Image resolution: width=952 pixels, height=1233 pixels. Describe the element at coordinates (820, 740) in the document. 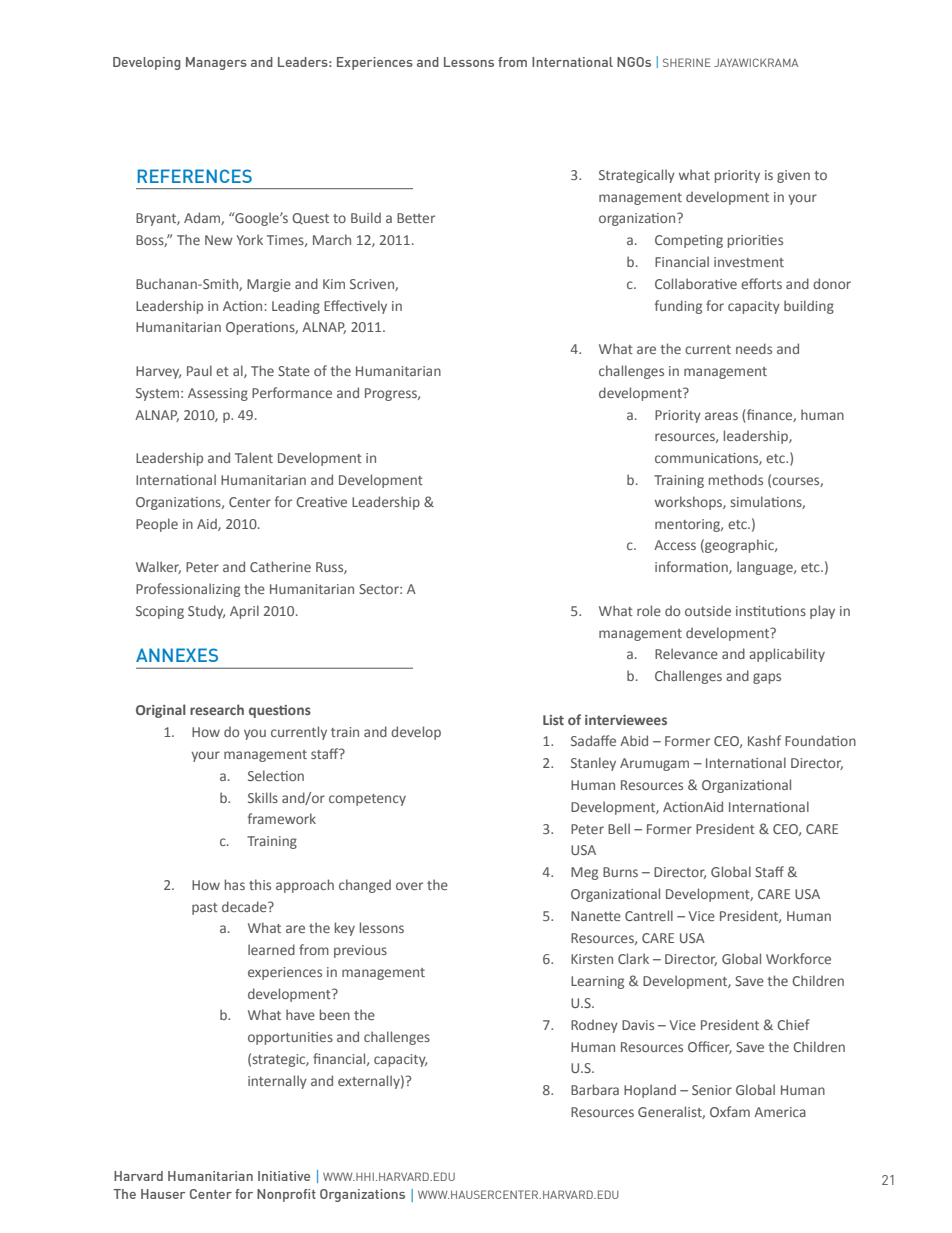

I see `Foundation` at that location.
